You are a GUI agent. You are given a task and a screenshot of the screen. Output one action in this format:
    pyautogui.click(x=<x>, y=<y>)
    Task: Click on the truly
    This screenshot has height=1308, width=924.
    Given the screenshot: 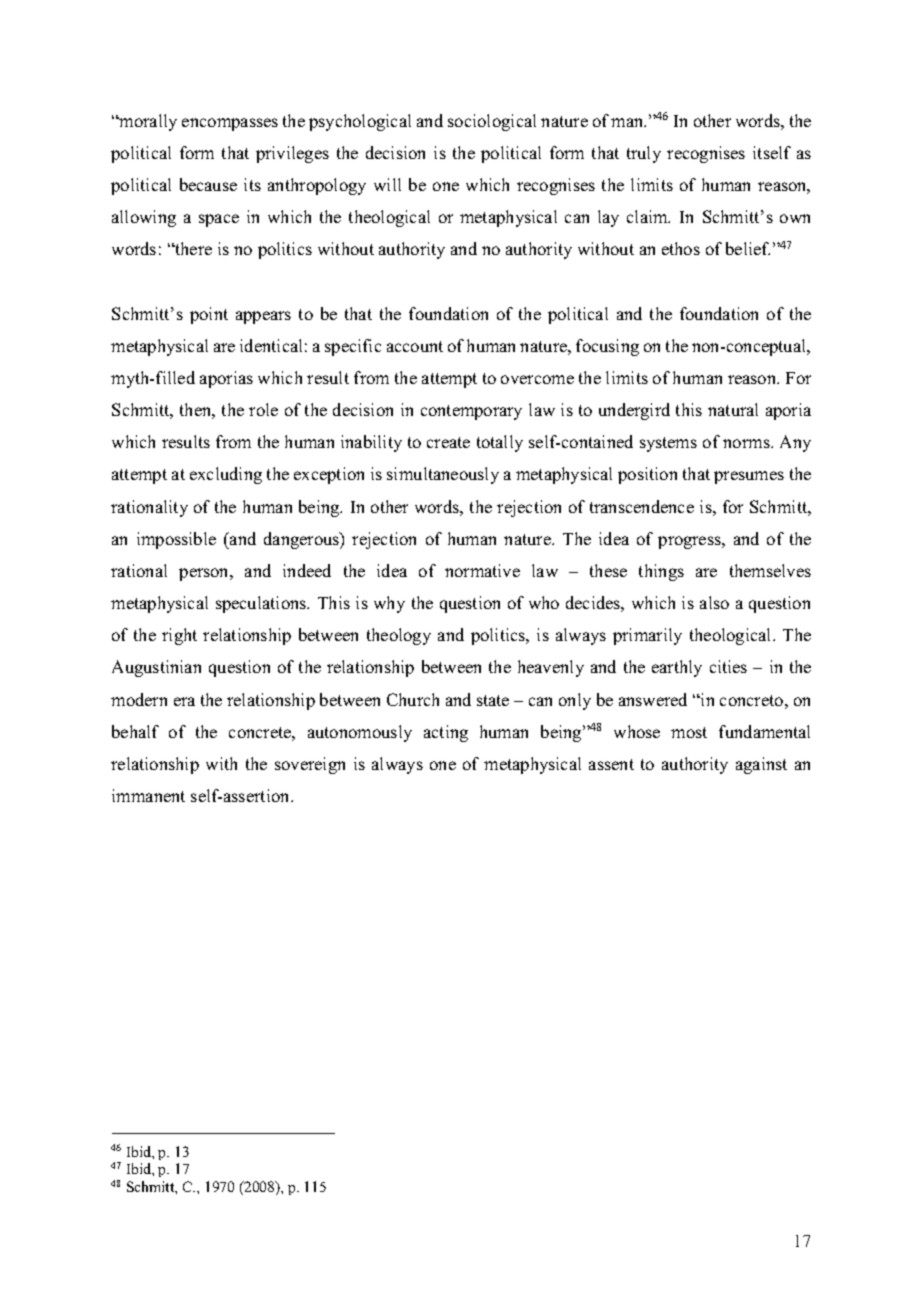 What is the action you would take?
    pyautogui.click(x=644, y=154)
